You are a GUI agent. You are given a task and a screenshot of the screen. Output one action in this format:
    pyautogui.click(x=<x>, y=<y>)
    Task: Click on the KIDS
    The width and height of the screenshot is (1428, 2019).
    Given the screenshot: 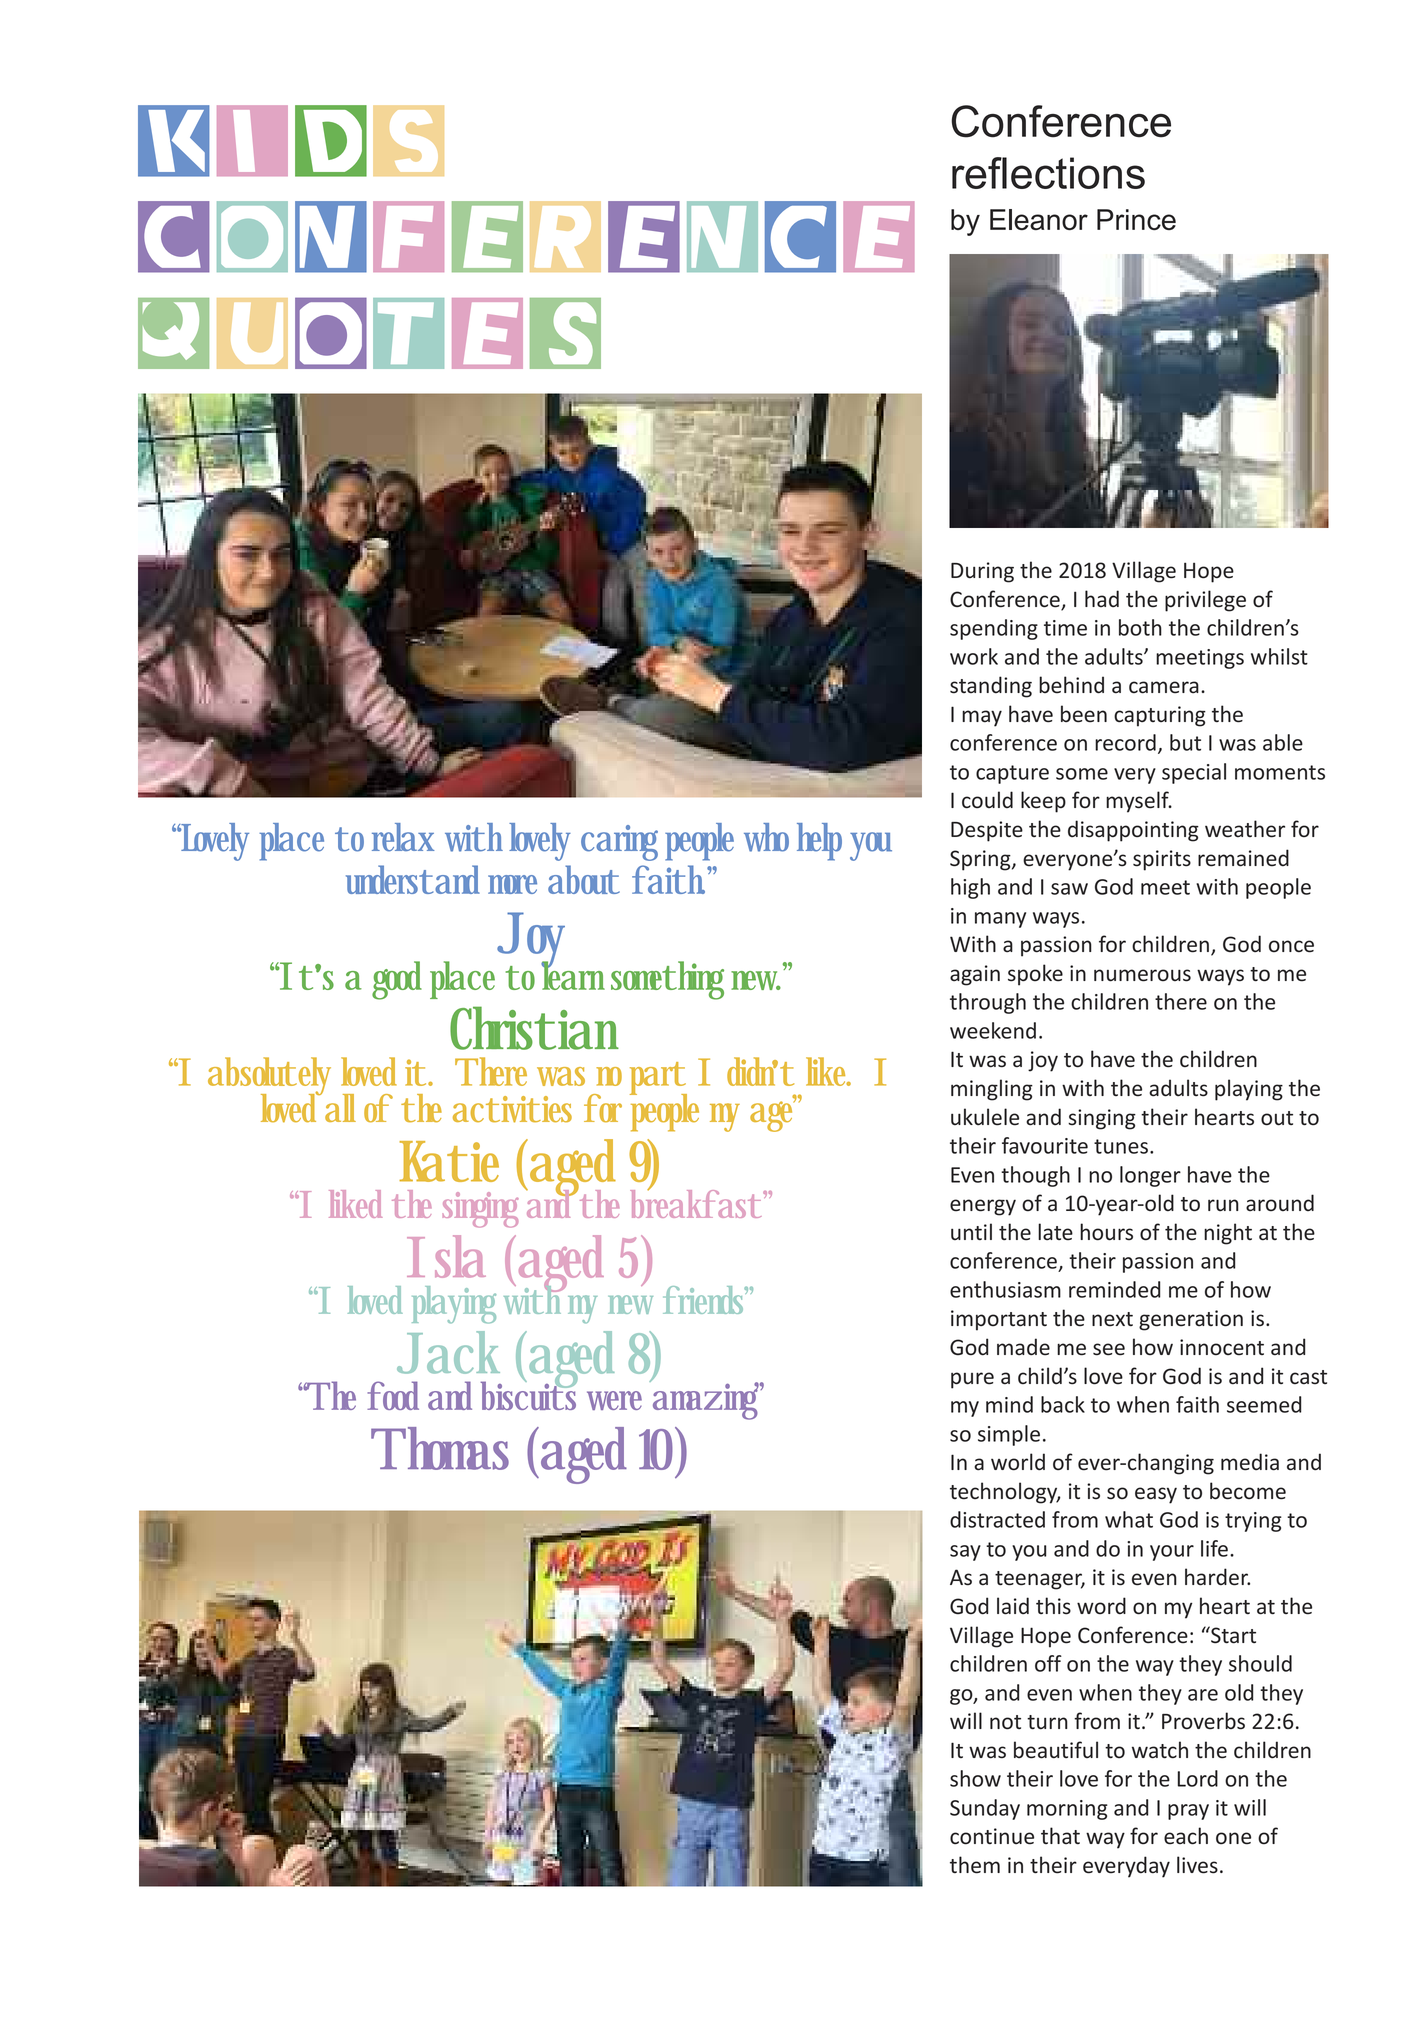 What is the action you would take?
    pyautogui.click(x=291, y=141)
